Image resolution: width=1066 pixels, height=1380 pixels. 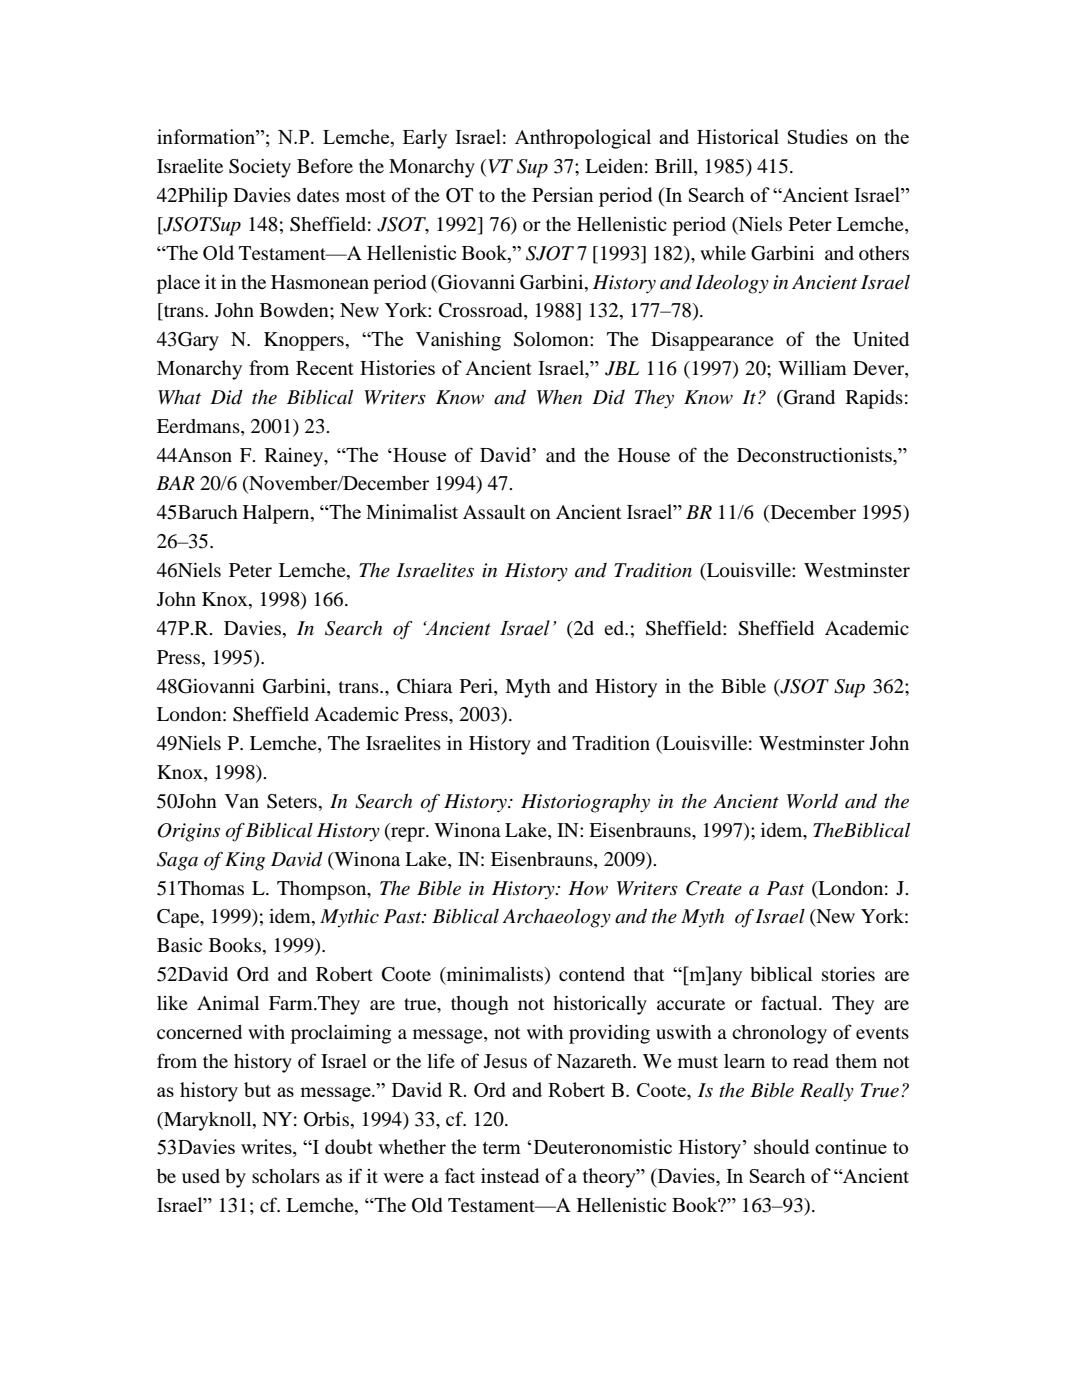 I want to click on Assault, so click(x=494, y=512).
